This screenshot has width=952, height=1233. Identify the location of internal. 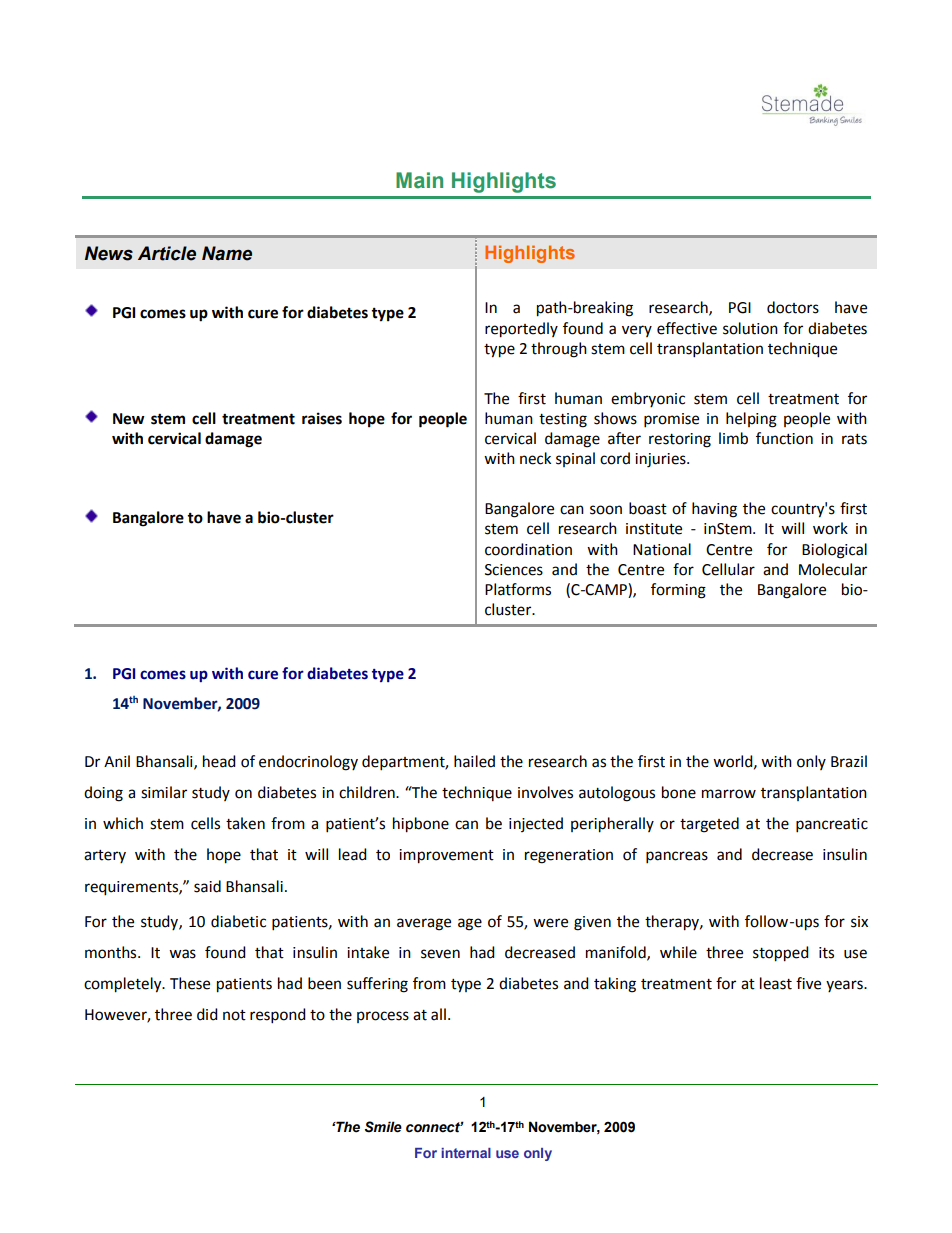
(466, 1153).
